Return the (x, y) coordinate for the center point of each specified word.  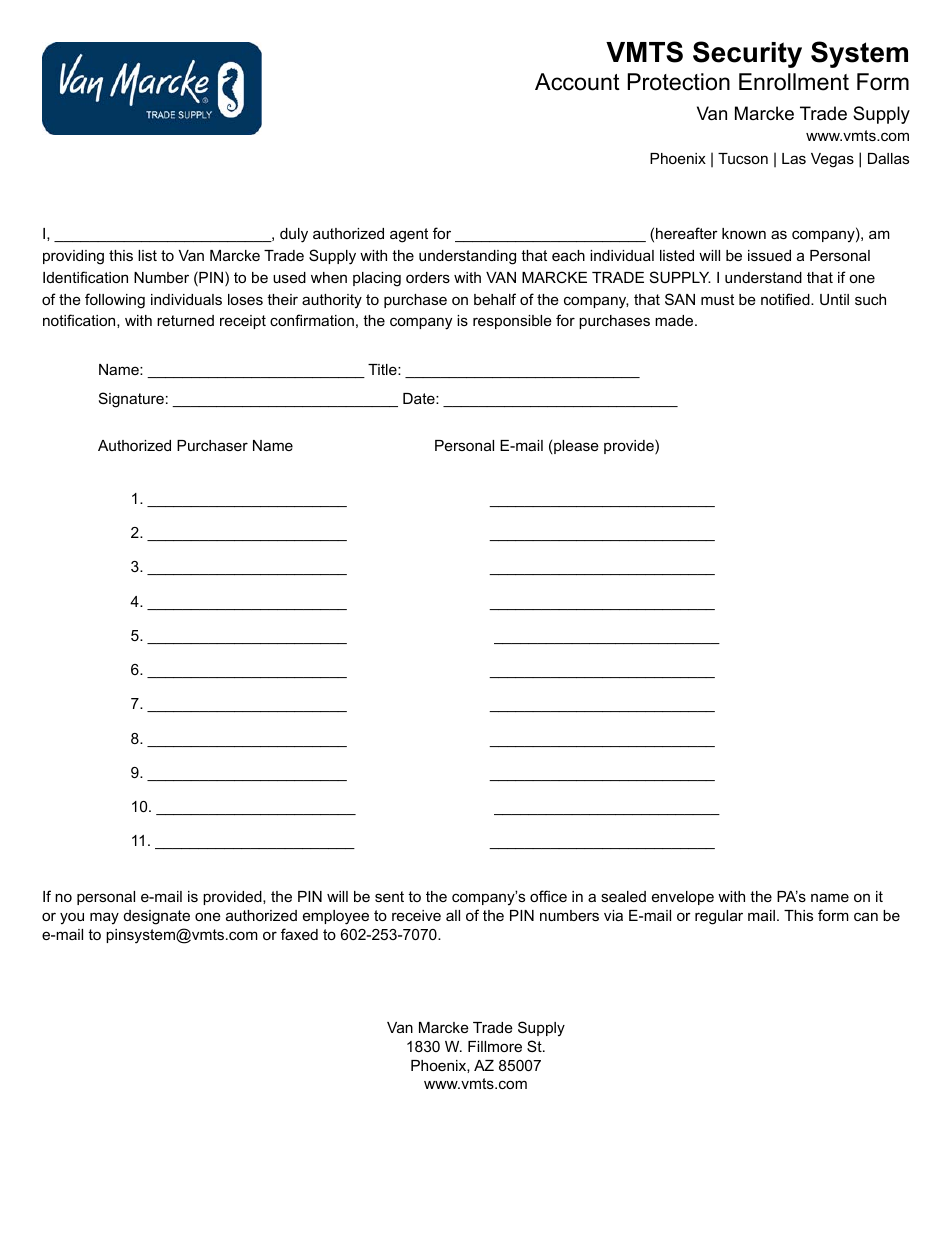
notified (786, 299)
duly (294, 235)
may (104, 918)
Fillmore (495, 1046)
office (548, 896)
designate (157, 917)
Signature (131, 400)
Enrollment (794, 82)
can (866, 916)
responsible (512, 322)
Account (577, 82)
